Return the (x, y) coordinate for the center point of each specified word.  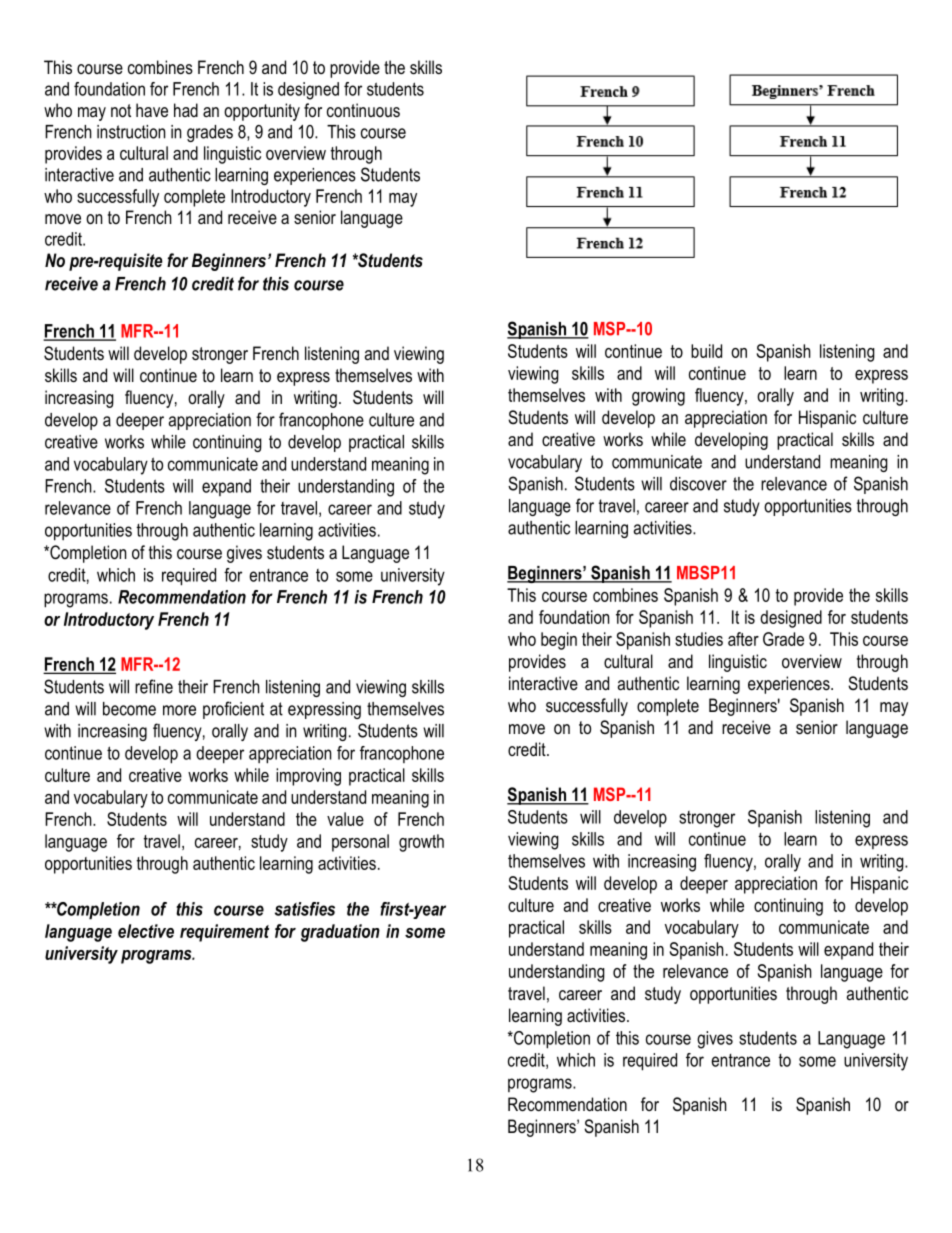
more (179, 710)
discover (698, 484)
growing (658, 397)
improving (308, 777)
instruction (131, 132)
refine (154, 686)
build (706, 351)
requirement (224, 933)
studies (699, 639)
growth (421, 843)
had (186, 110)
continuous (363, 110)
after (743, 639)
